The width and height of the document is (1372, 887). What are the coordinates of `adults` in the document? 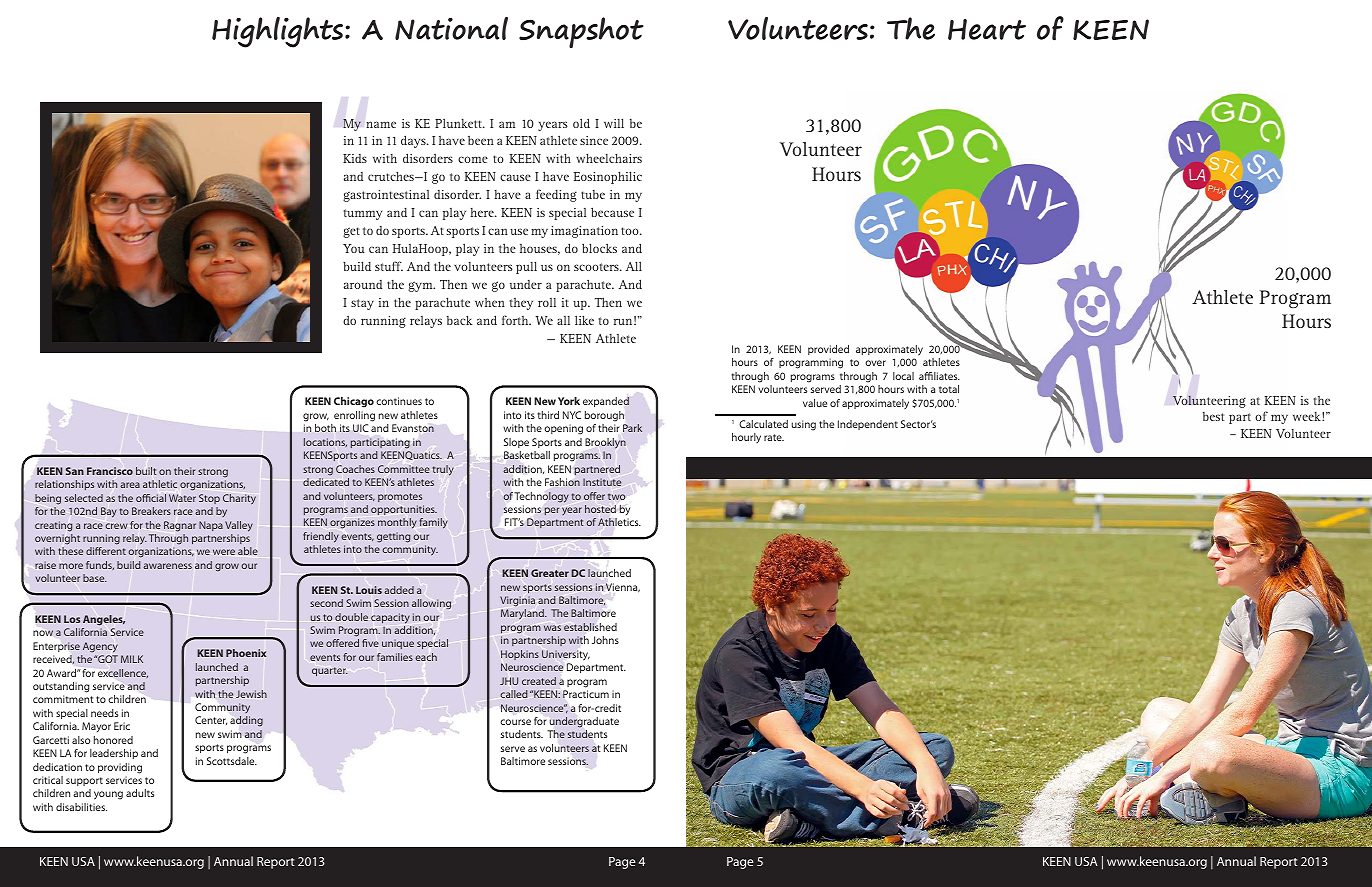 It's located at (140, 793).
